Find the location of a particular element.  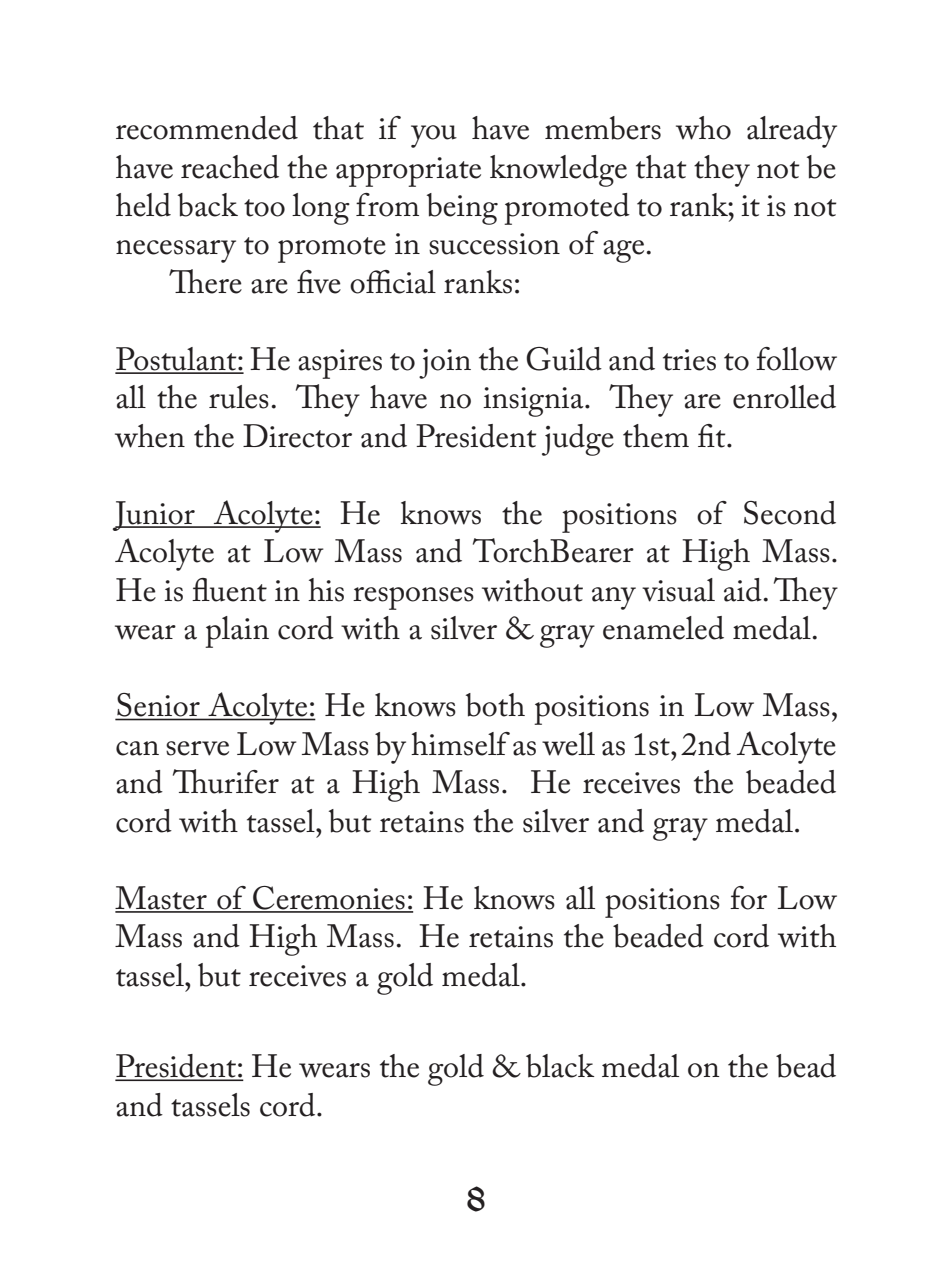

who is located at coordinates (703, 128).
